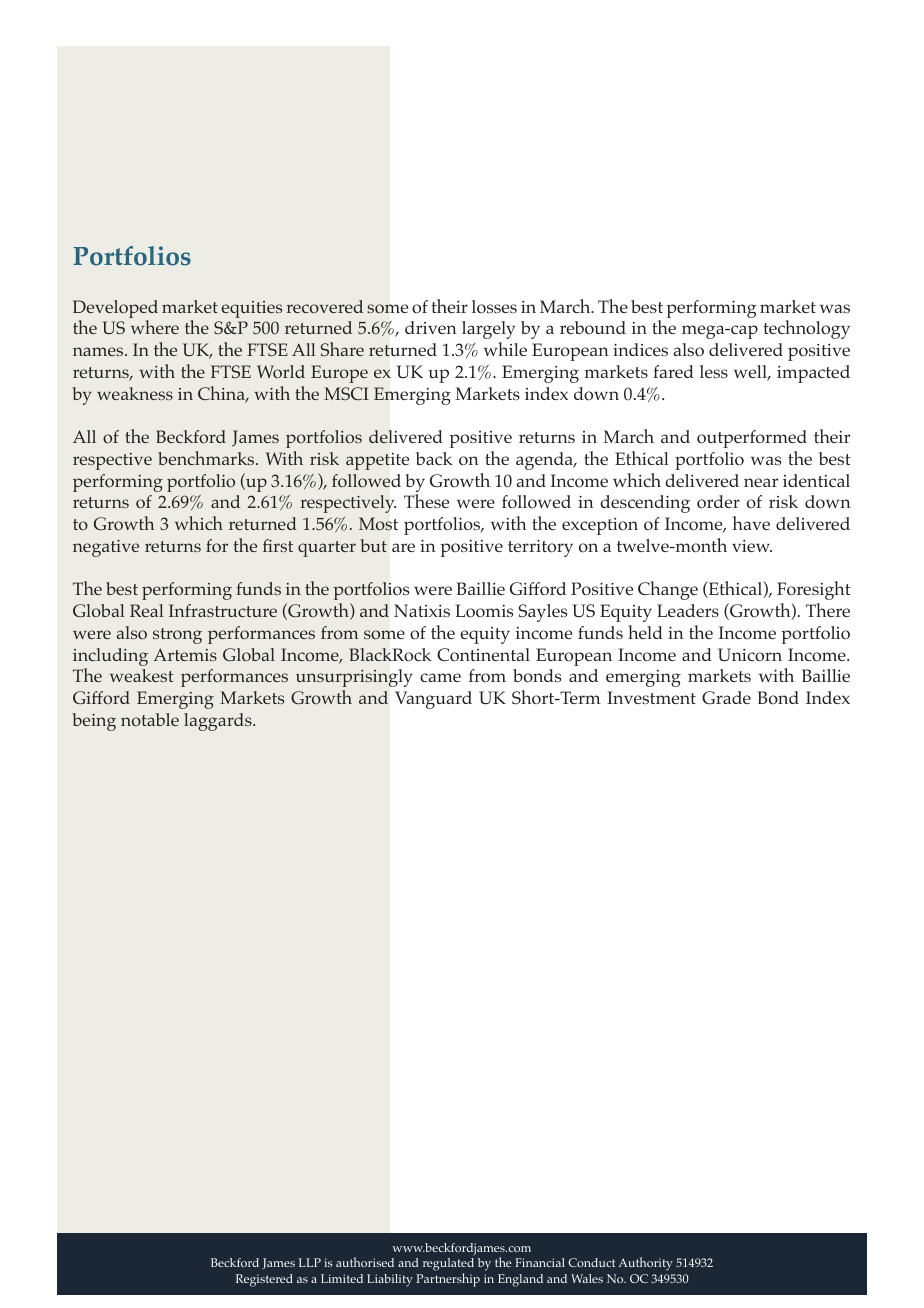 This screenshot has width=924, height=1308. I want to click on strong, so click(177, 636).
